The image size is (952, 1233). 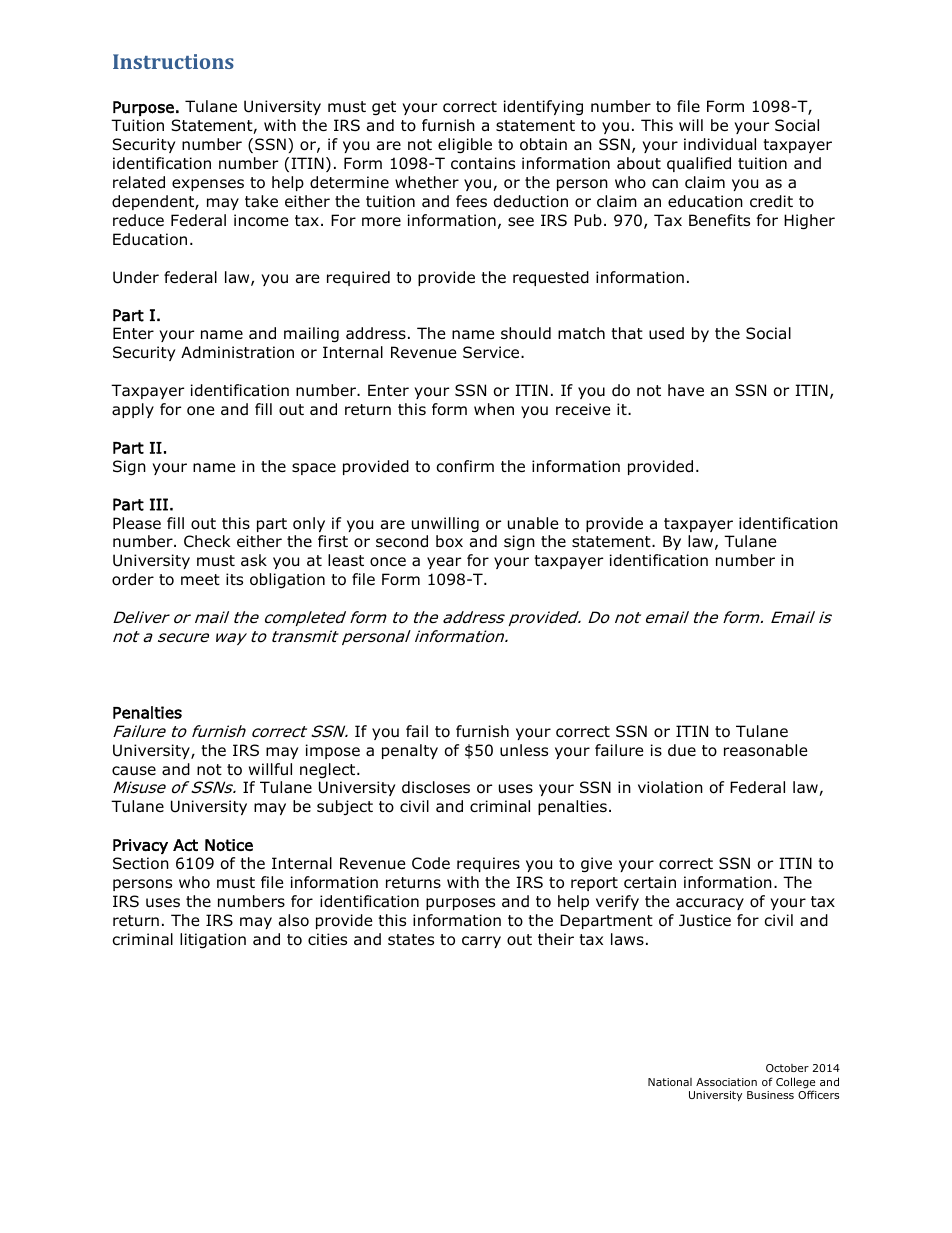 I want to click on violation, so click(x=670, y=787).
